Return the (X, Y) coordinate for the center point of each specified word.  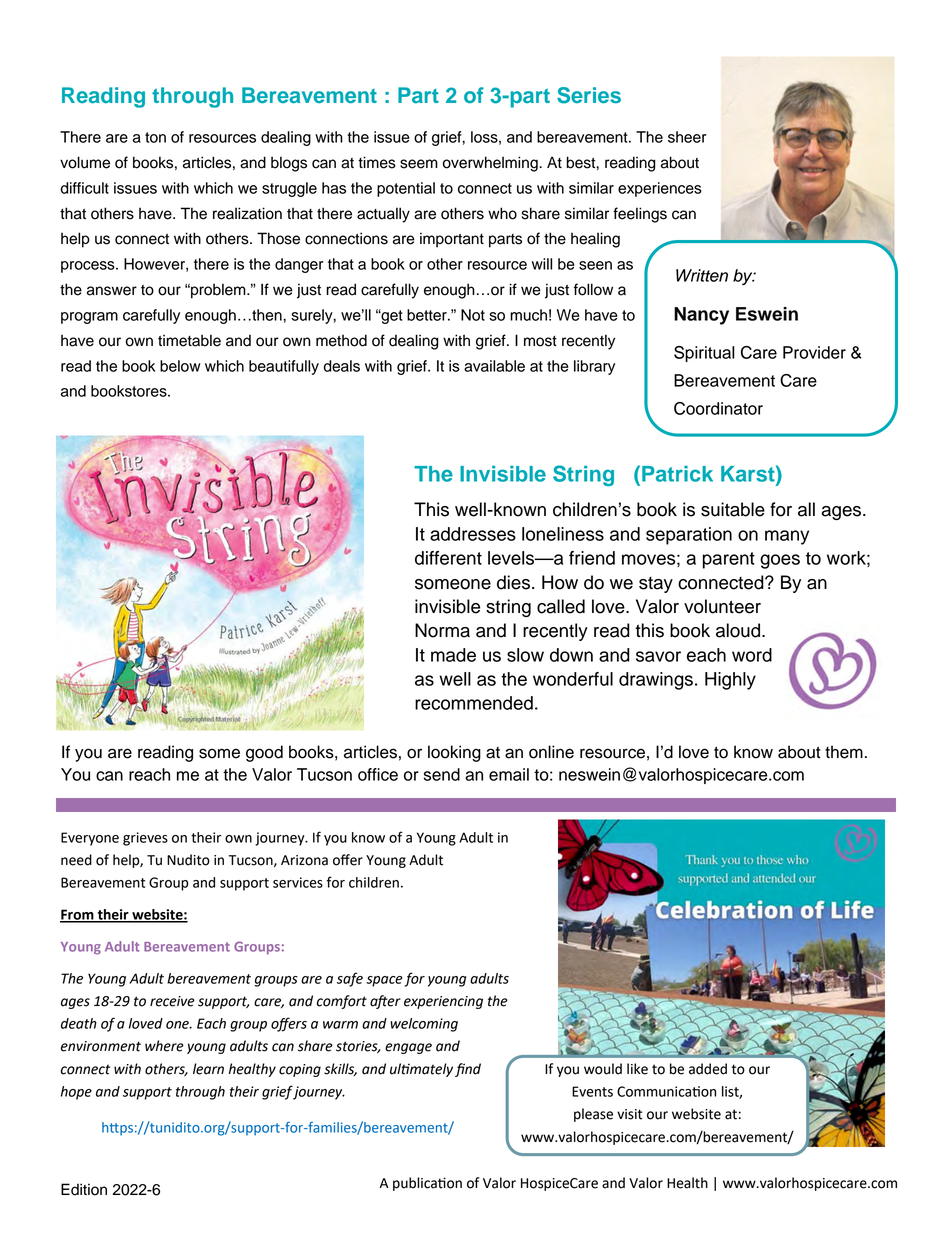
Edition (84, 1189)
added (708, 1069)
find (468, 1070)
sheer (687, 137)
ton (155, 137)
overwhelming (491, 164)
